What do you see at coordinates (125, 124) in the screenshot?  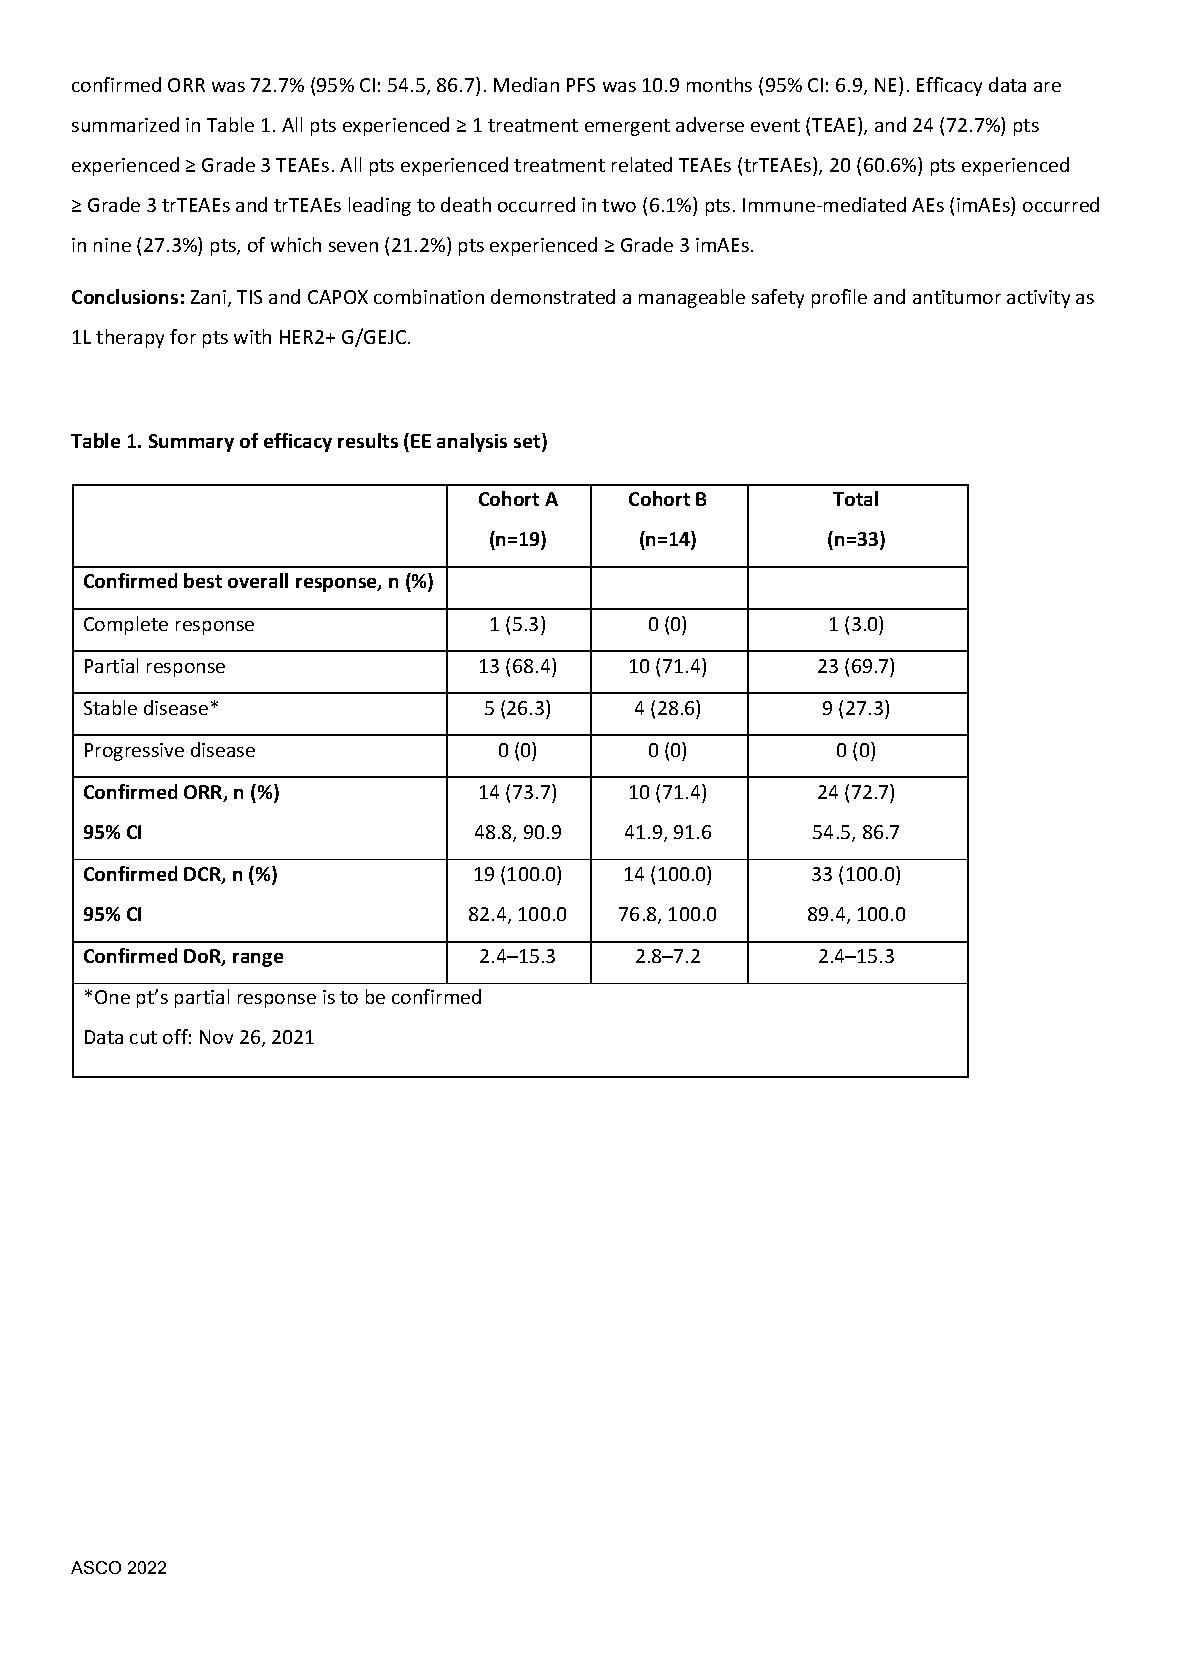 I see `summarized` at bounding box center [125, 124].
